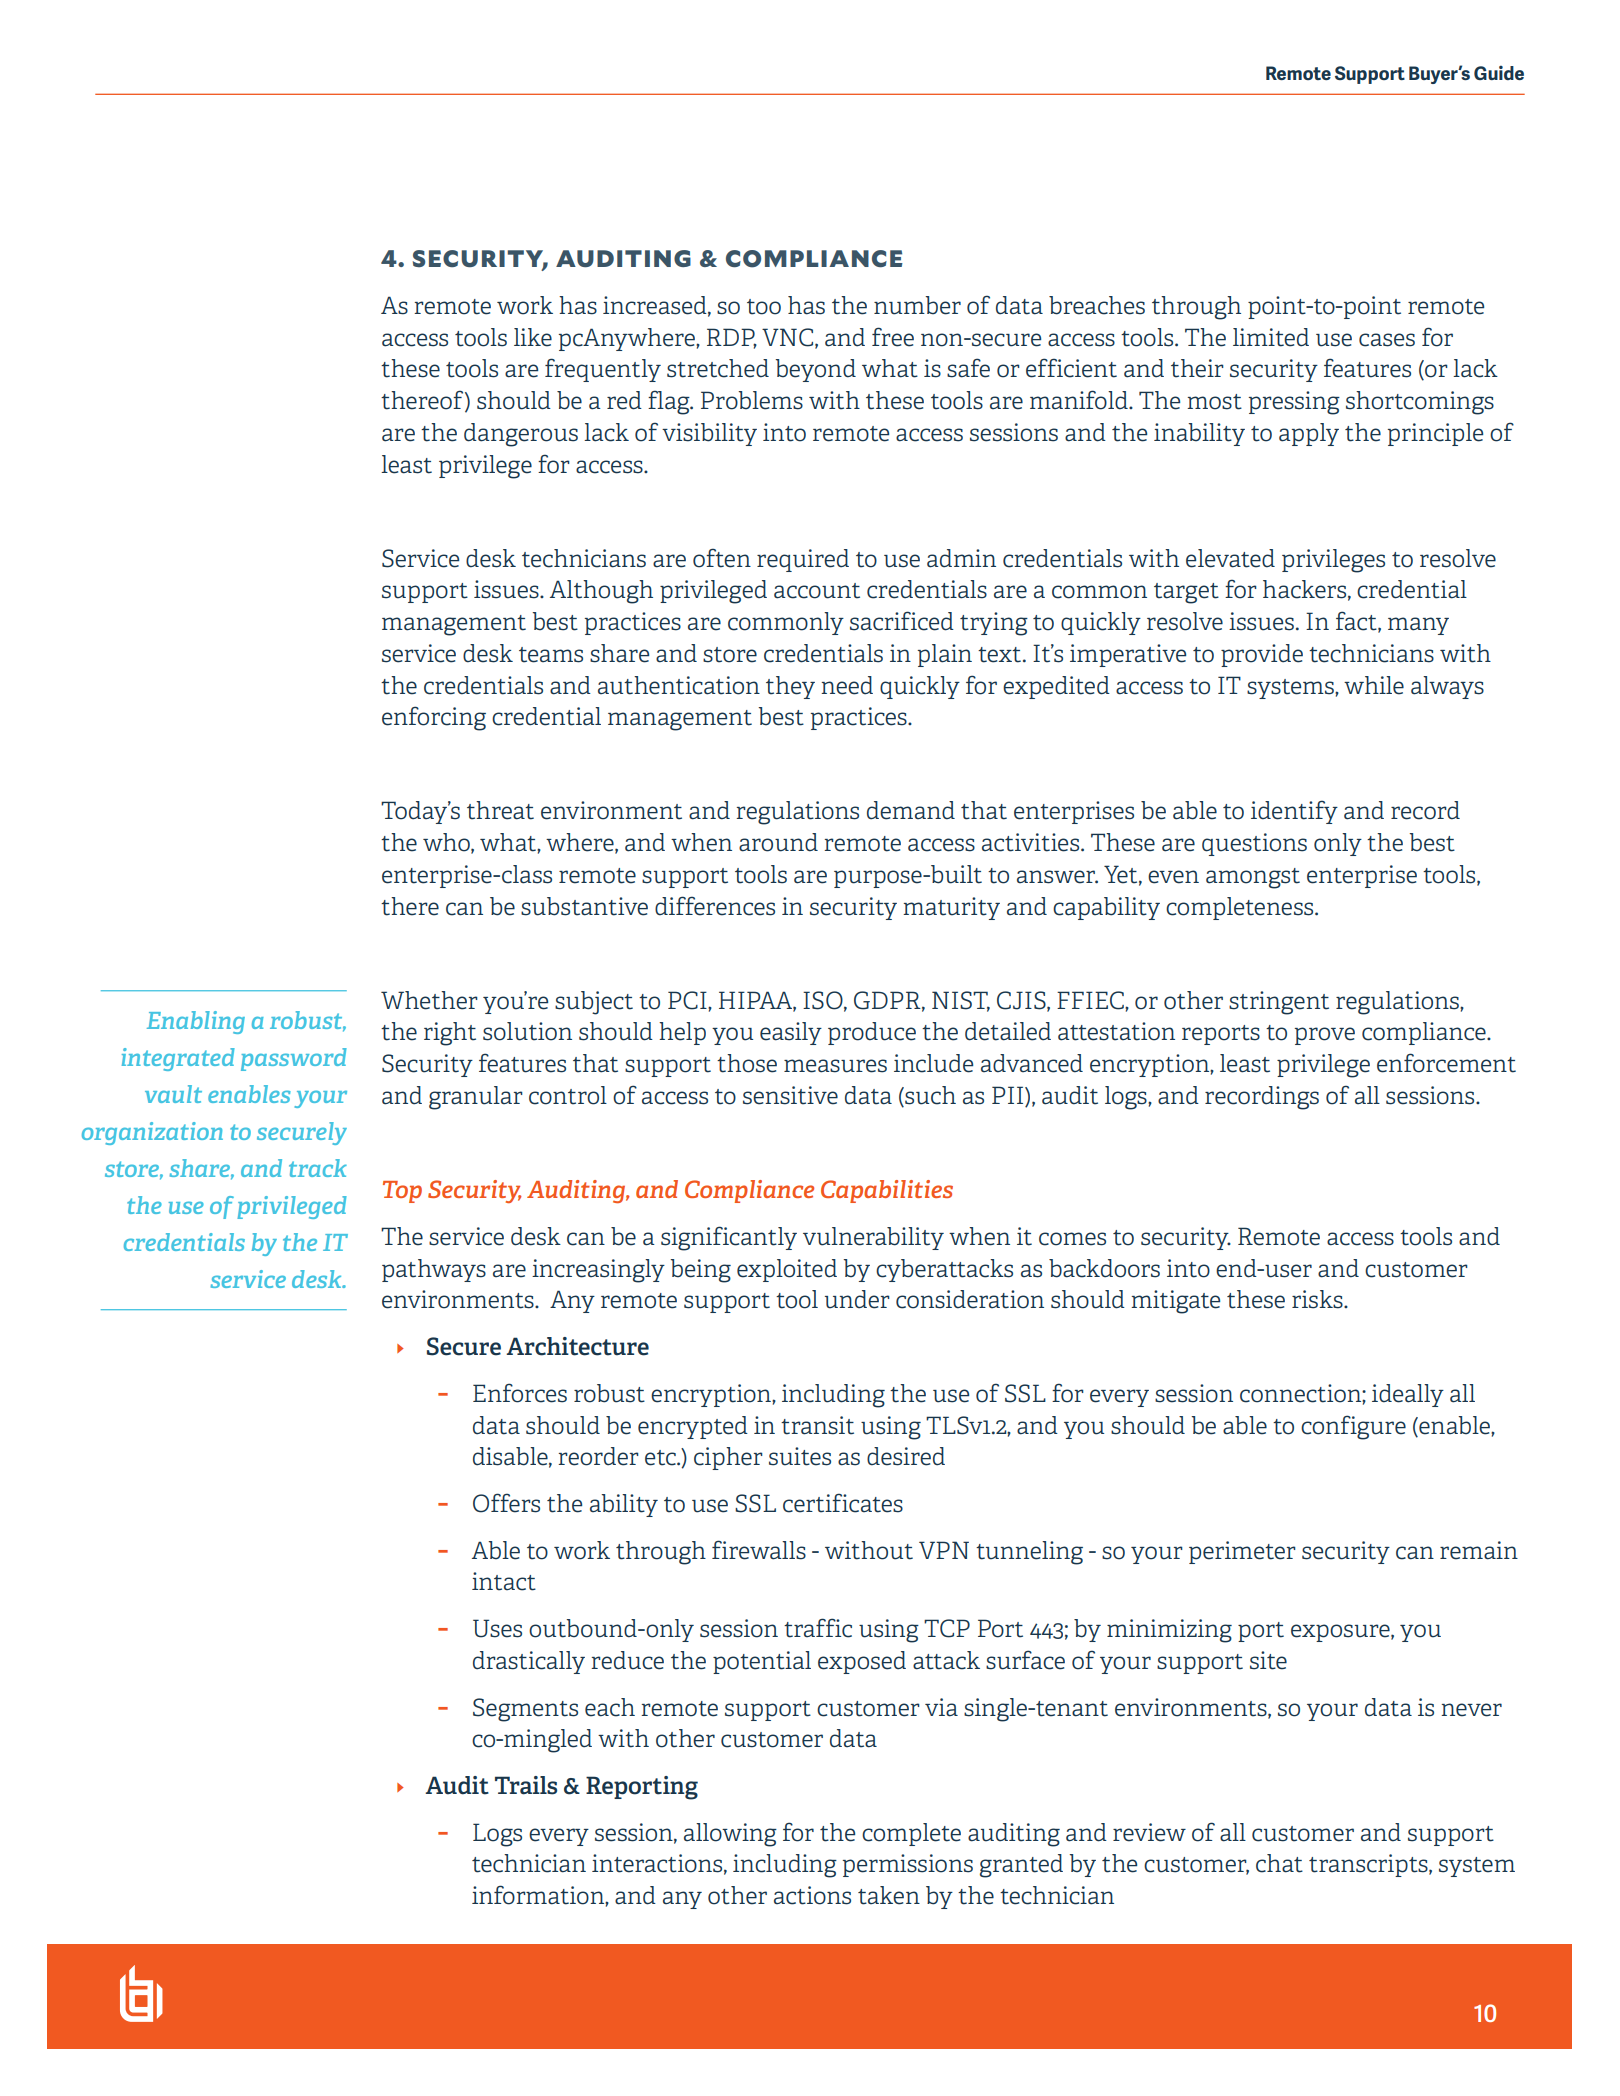 The width and height of the screenshot is (1620, 2096). Describe the element at coordinates (917, 305) in the screenshot. I see `number` at that location.
